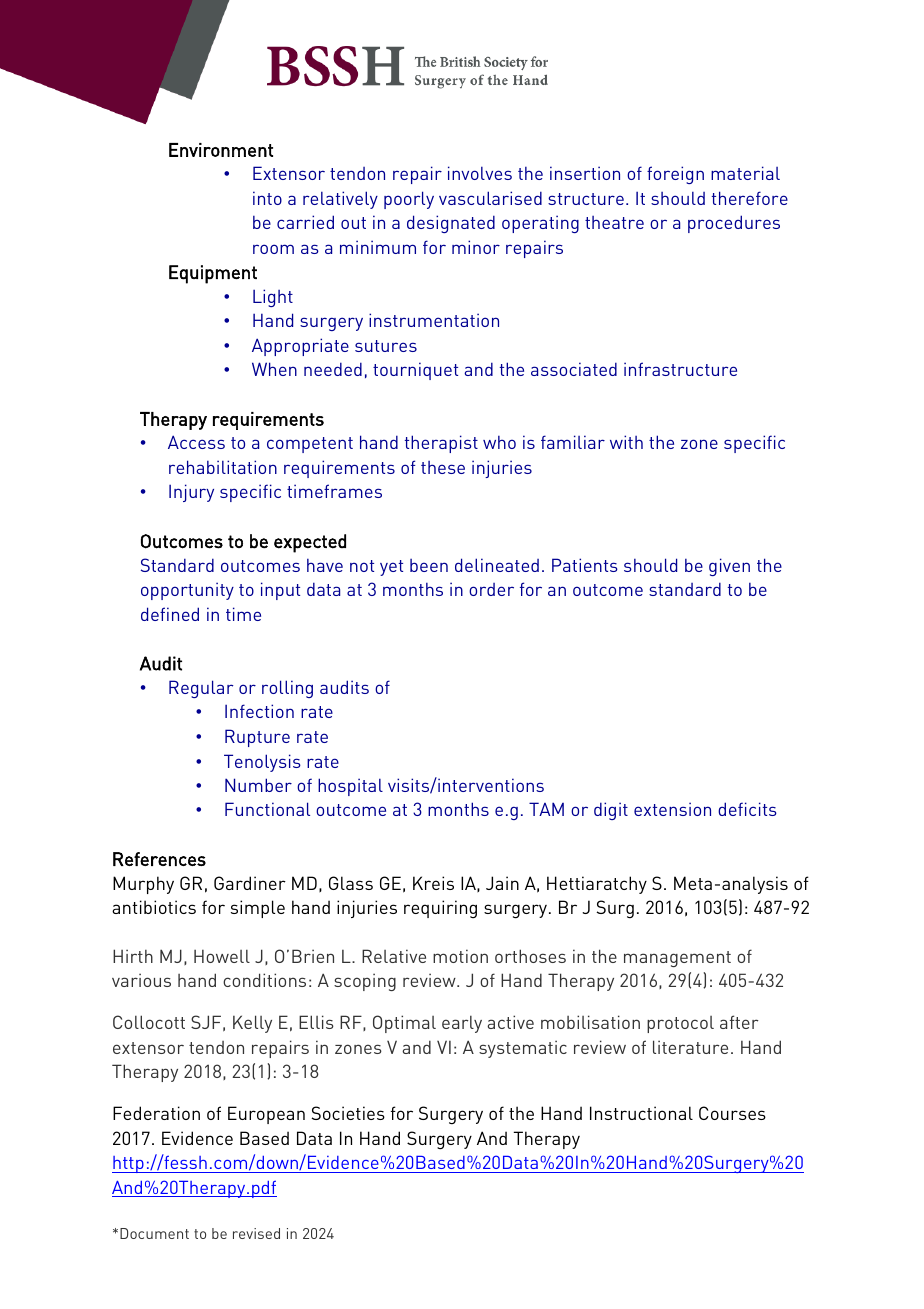 Image resolution: width=924 pixels, height=1309 pixels. I want to click on Environment, so click(221, 150).
